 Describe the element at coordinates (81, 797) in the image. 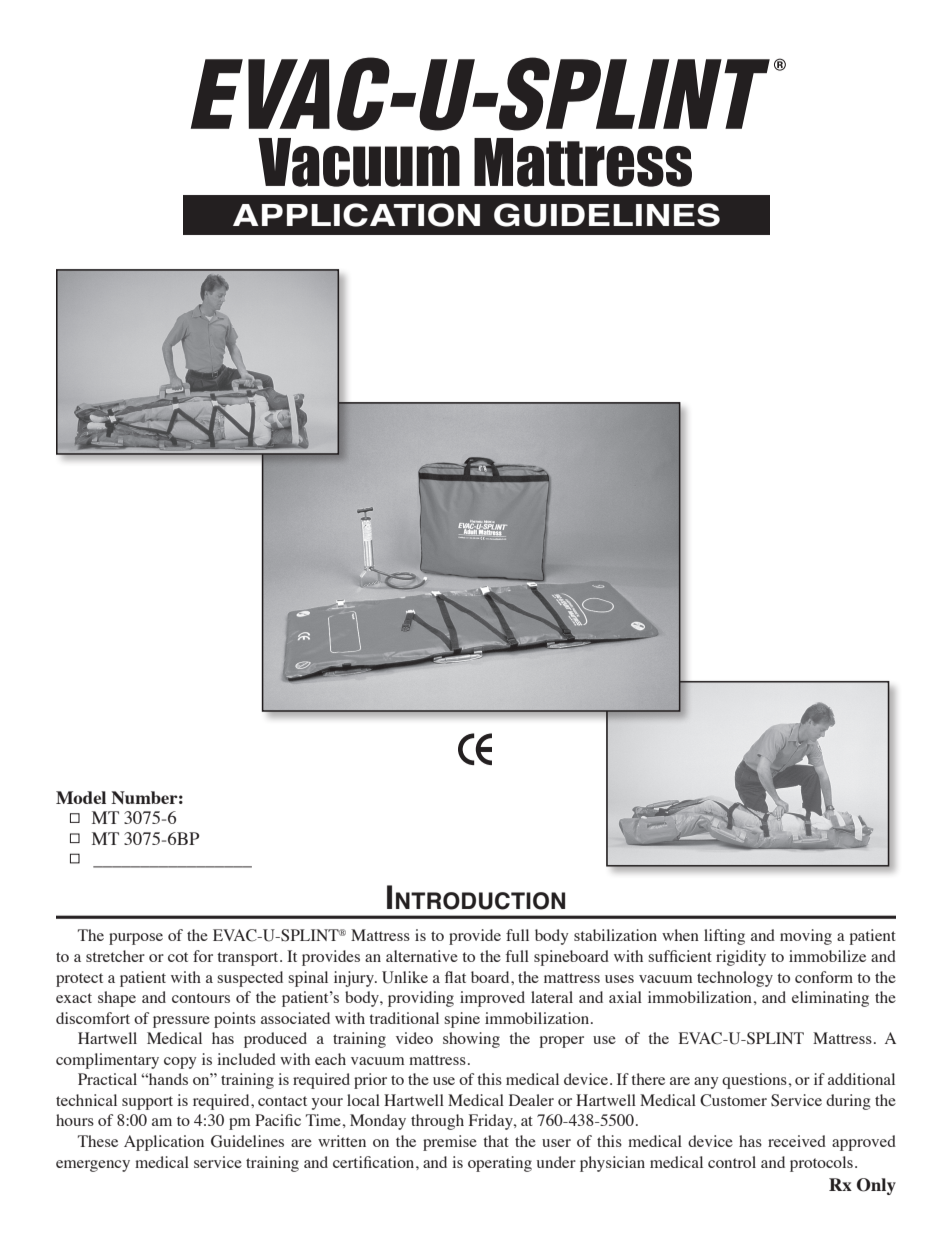

I see `Model` at that location.
